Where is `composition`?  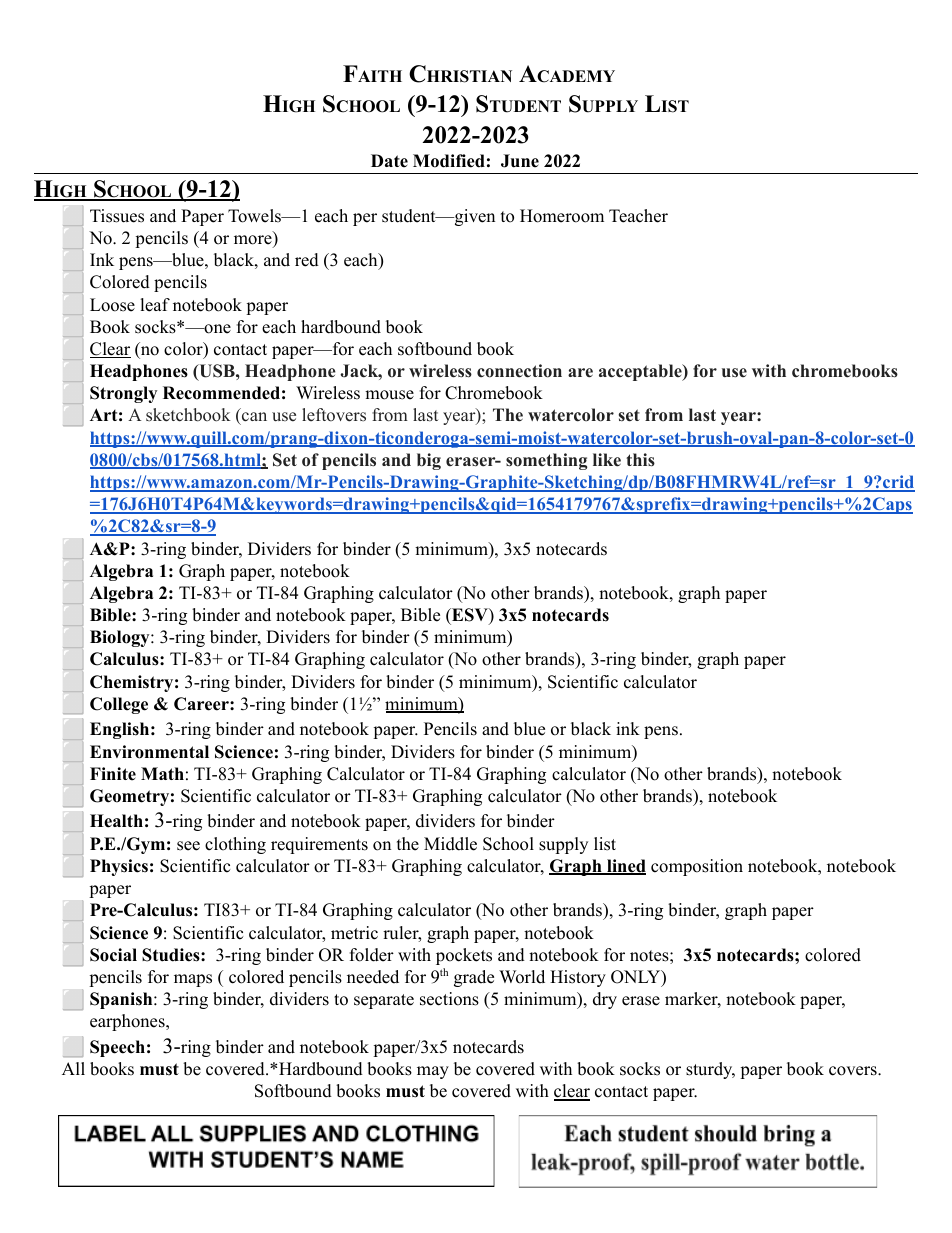 composition is located at coordinates (697, 867).
